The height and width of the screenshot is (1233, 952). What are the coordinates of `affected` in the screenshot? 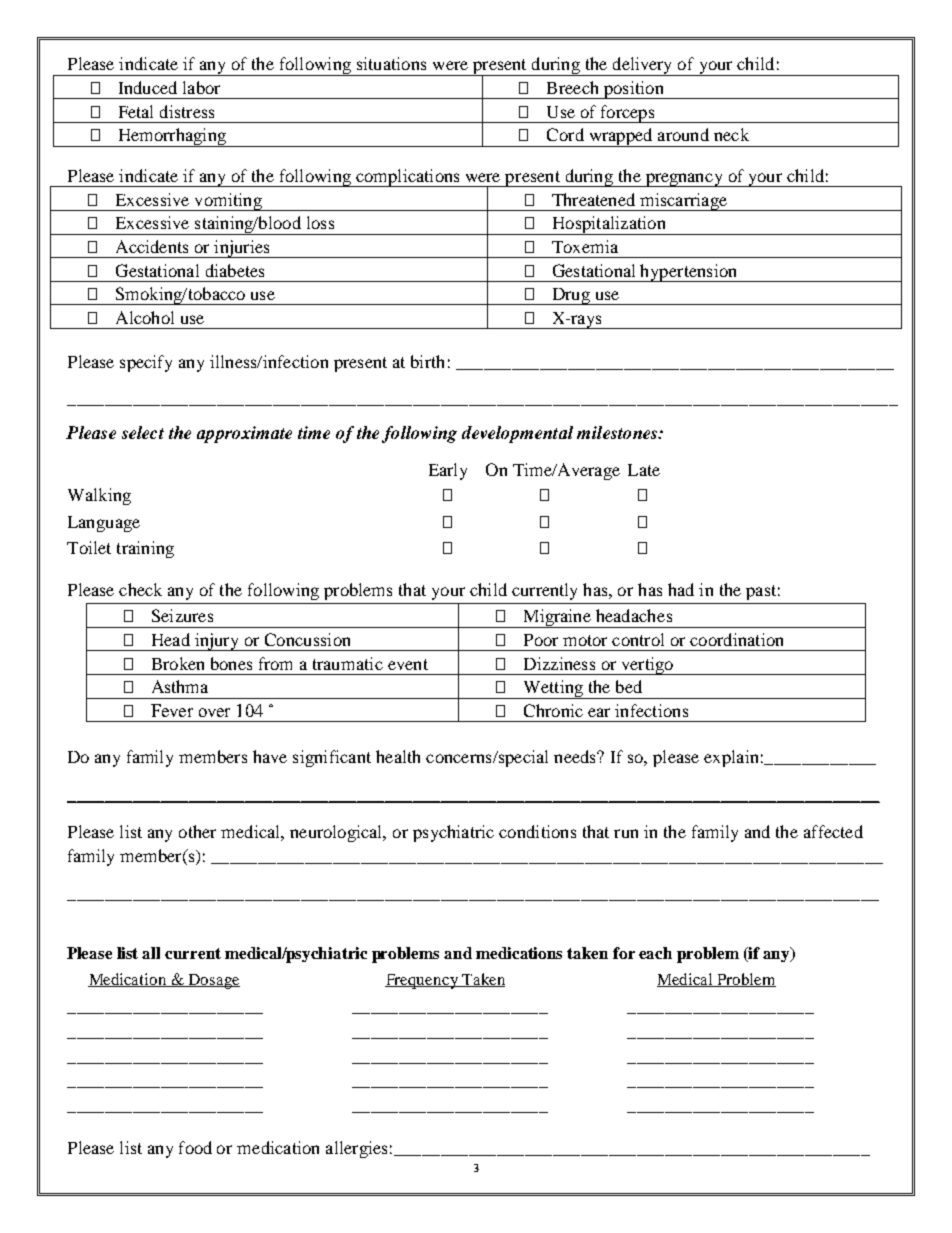 It's located at (833, 831).
